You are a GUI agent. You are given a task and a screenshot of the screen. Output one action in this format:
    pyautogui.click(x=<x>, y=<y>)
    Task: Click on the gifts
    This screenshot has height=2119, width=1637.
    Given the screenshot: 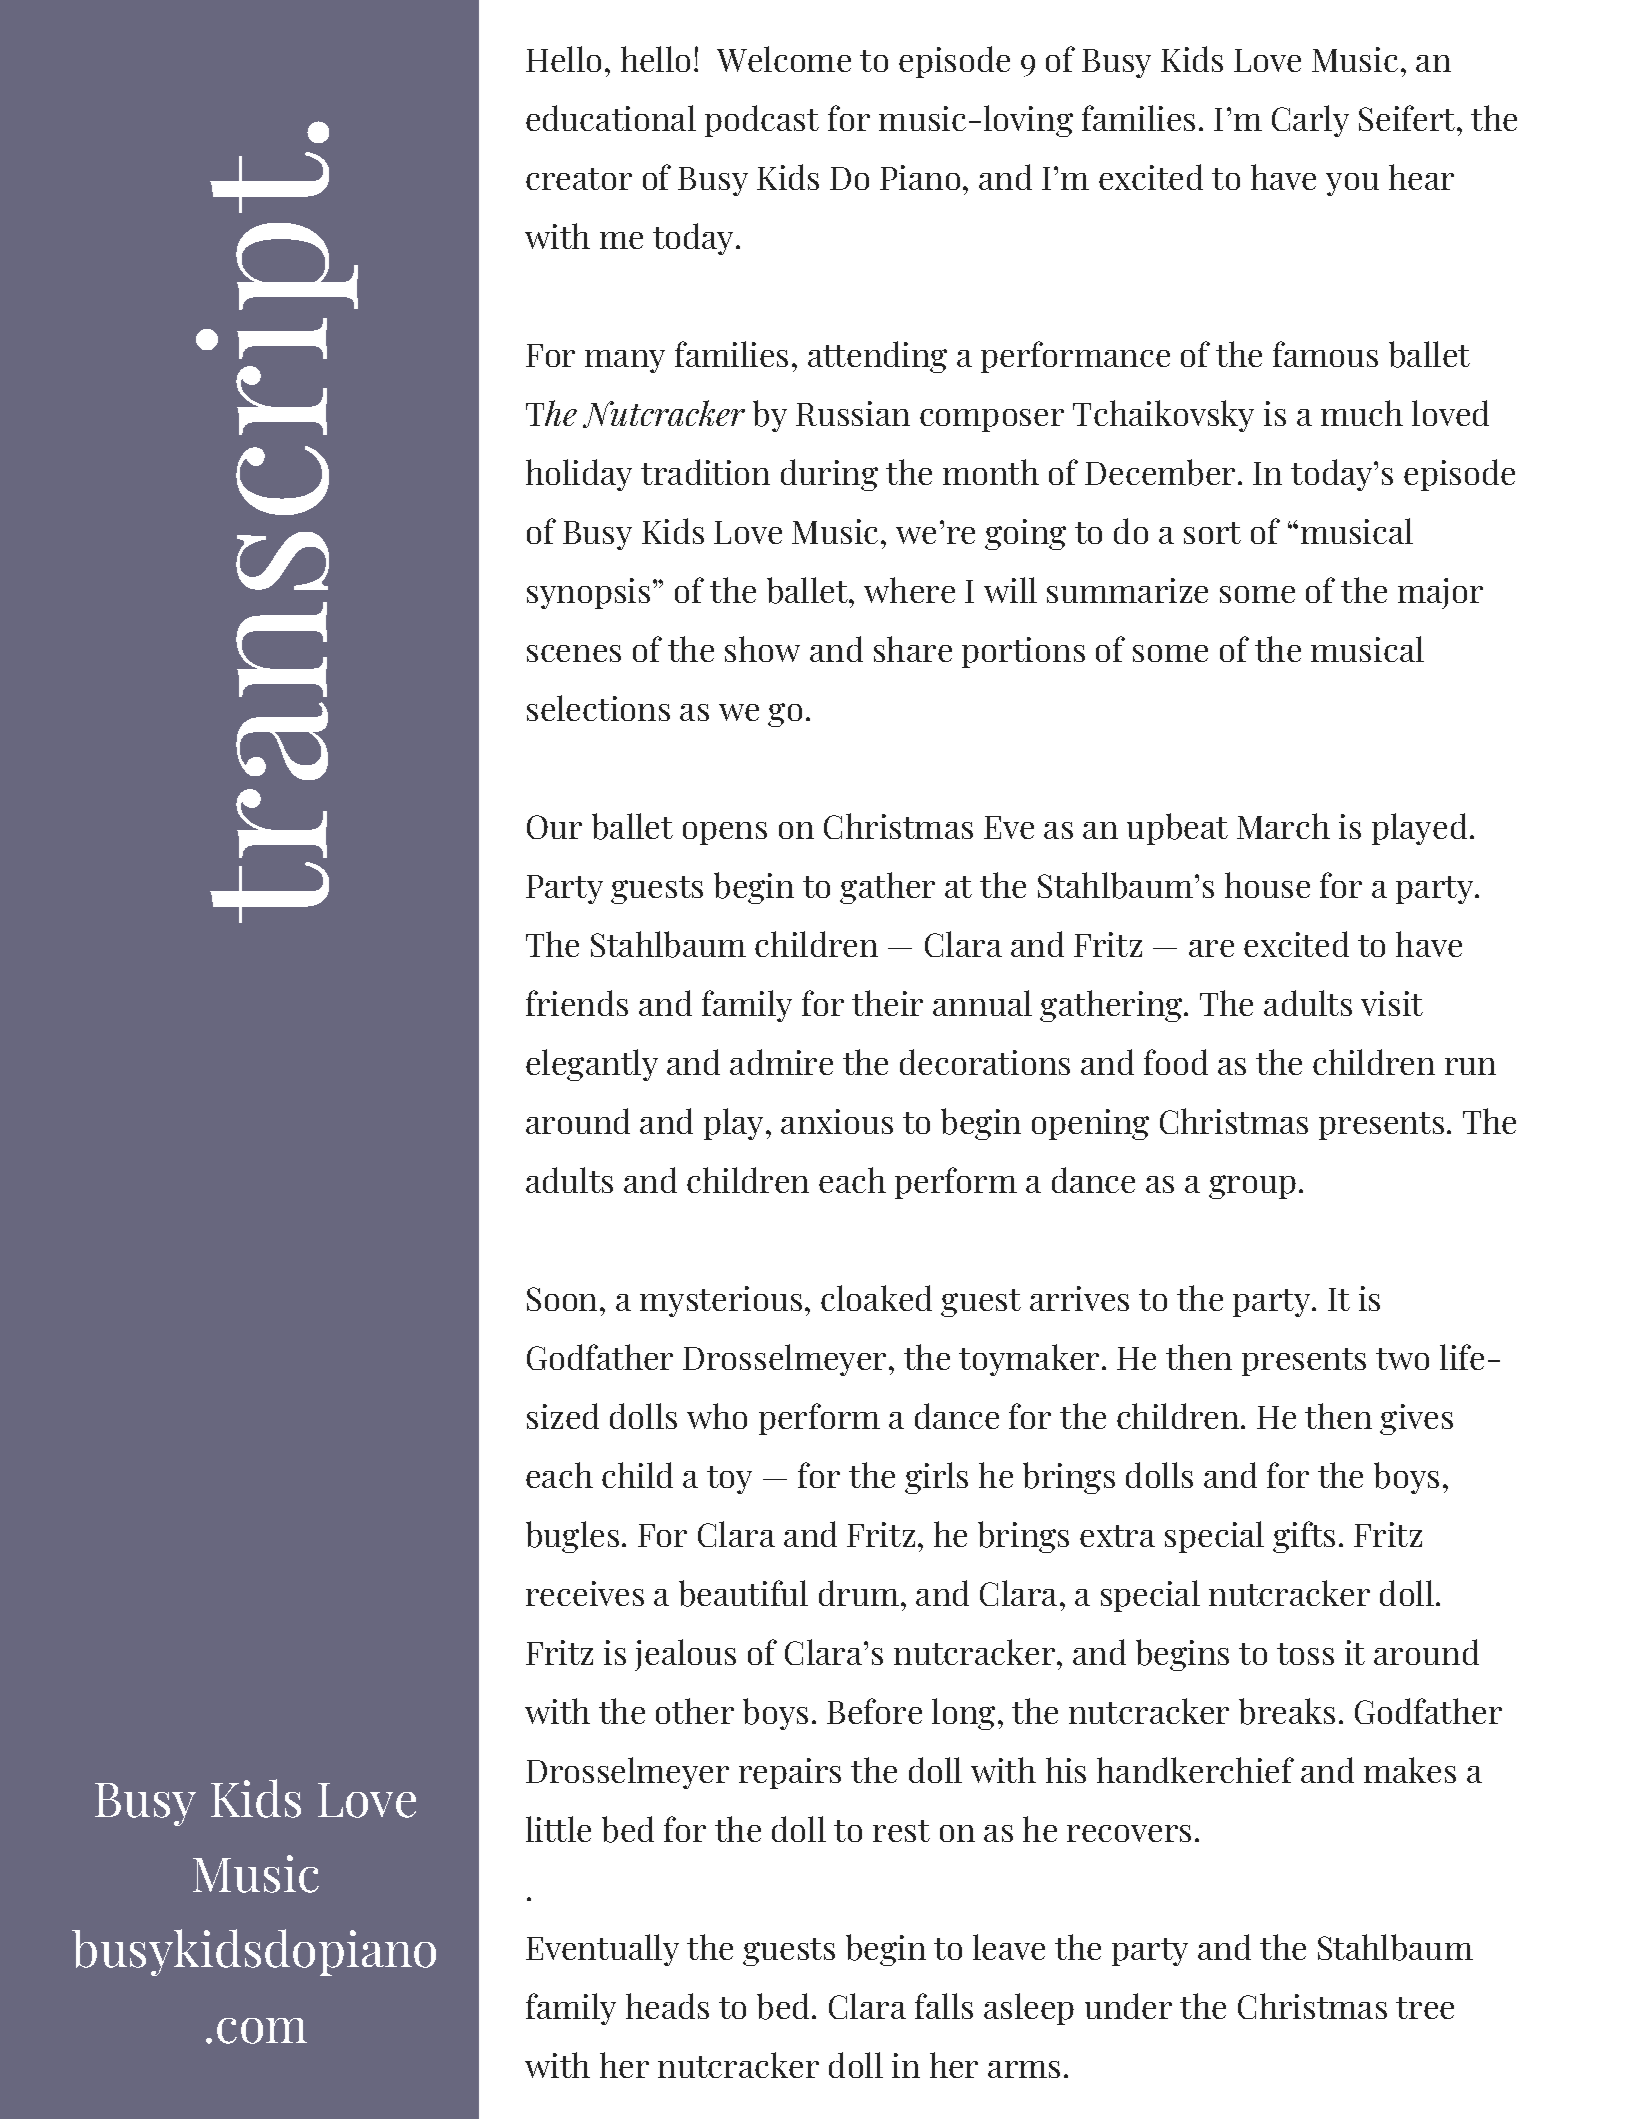 What is the action you would take?
    pyautogui.click(x=1304, y=1537)
